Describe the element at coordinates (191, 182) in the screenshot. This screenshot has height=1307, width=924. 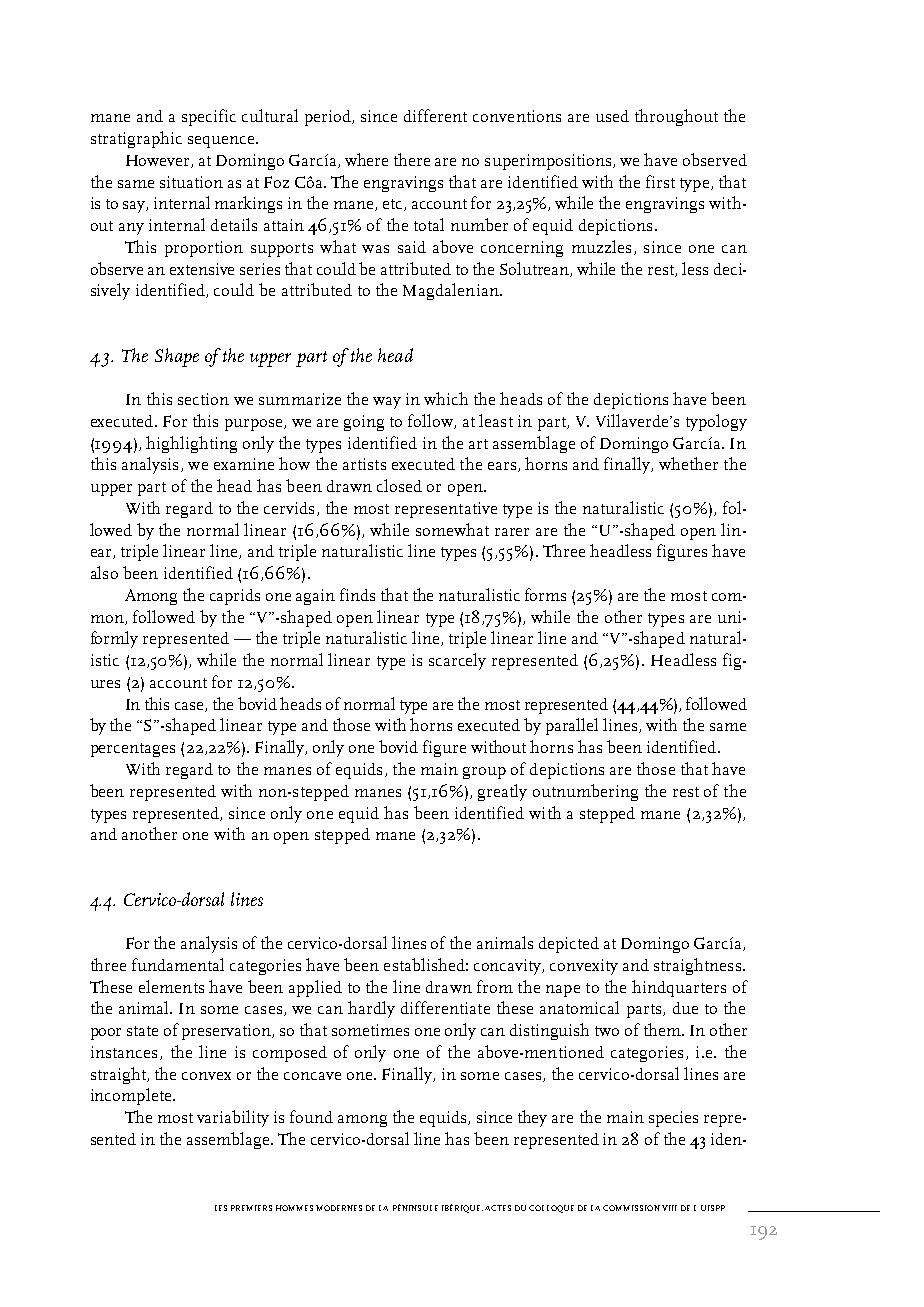
I see `situation` at that location.
